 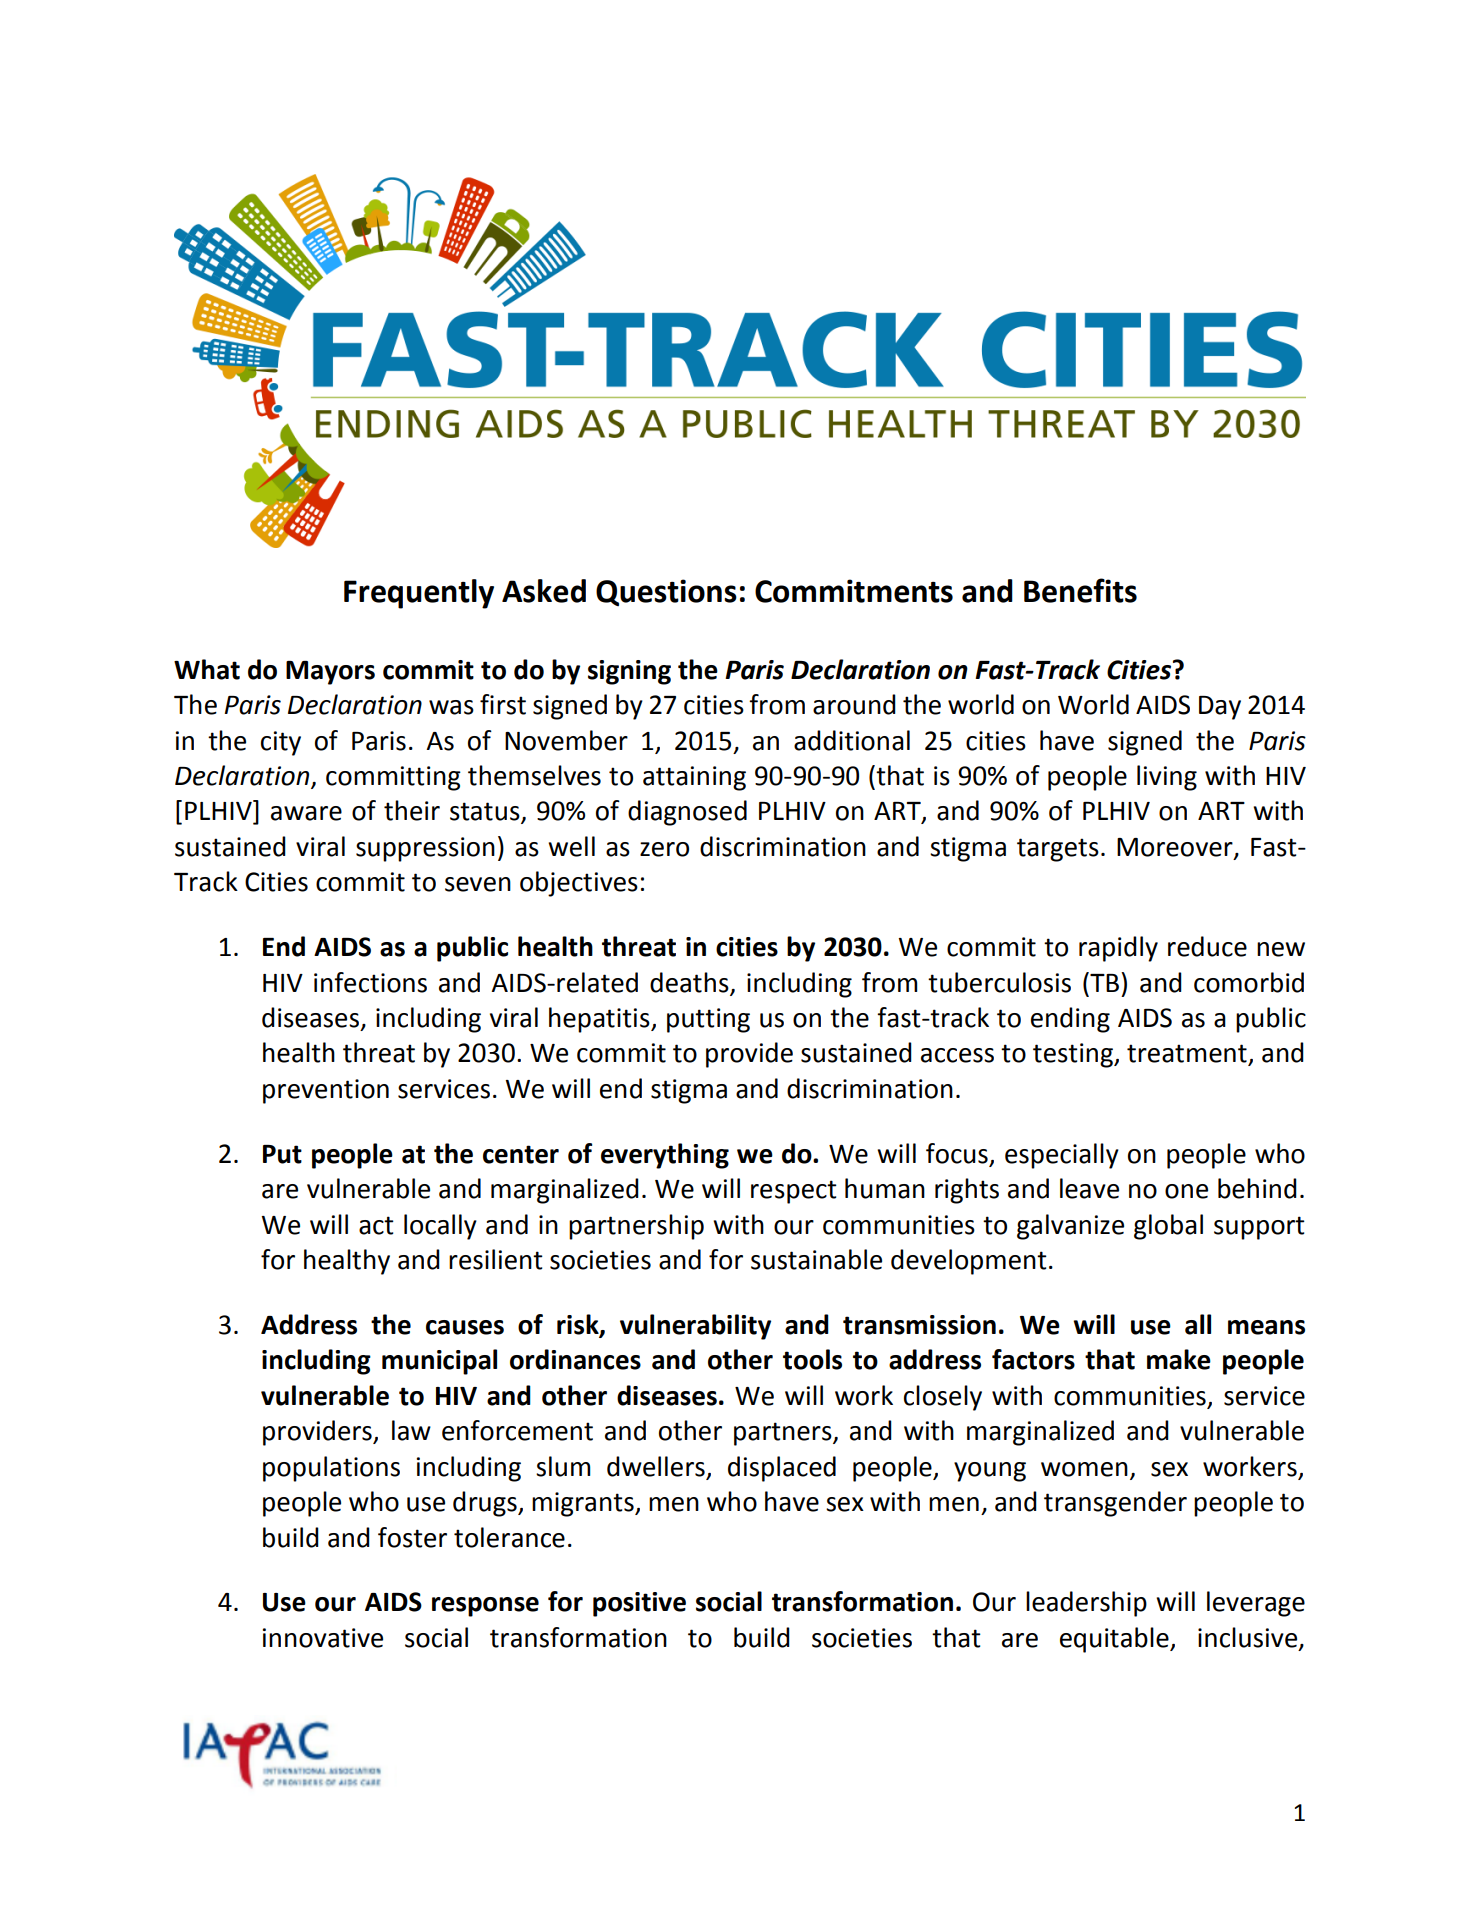 I want to click on Frequently, so click(x=419, y=594).
